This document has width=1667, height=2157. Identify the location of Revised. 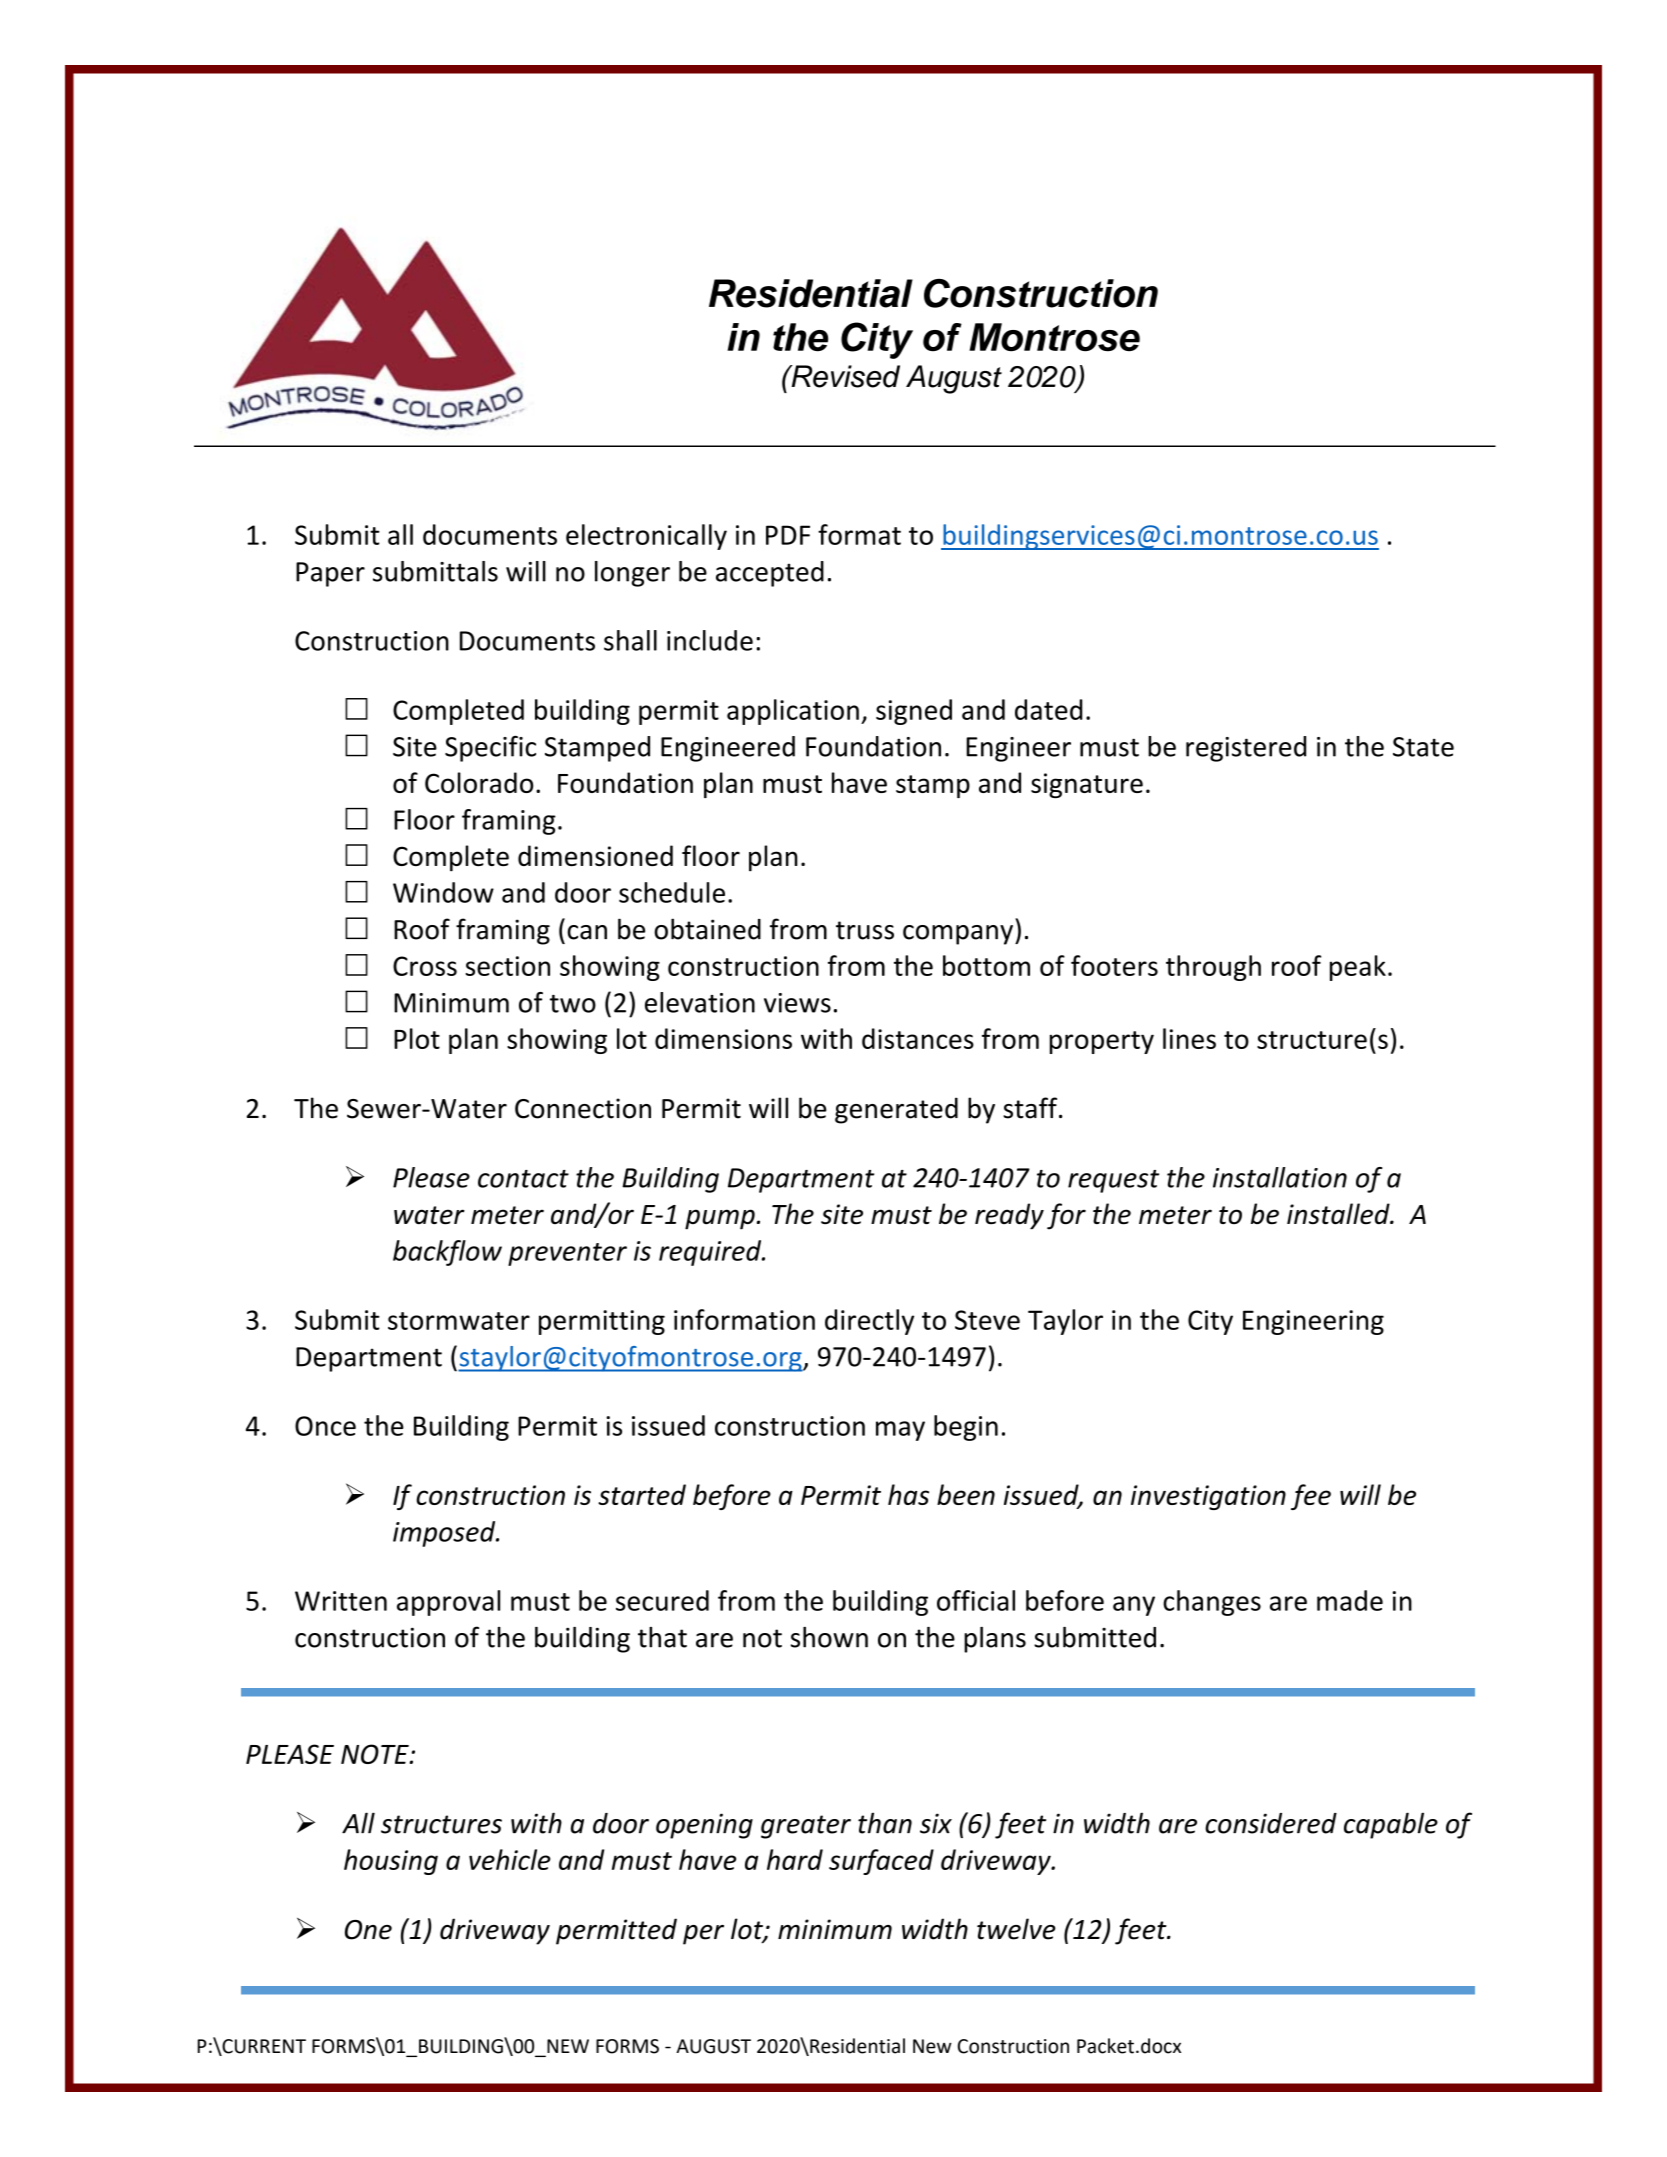
(844, 376).
